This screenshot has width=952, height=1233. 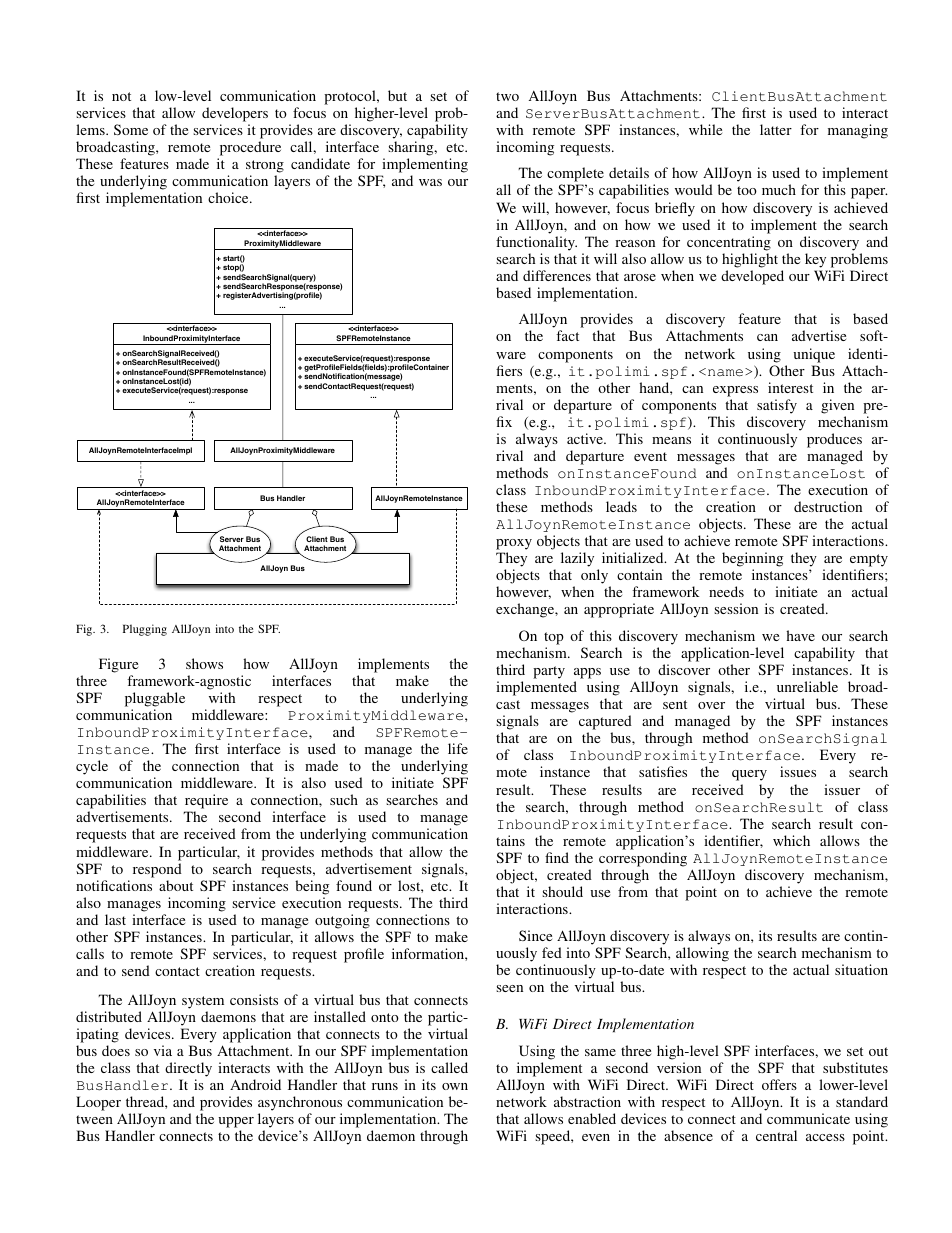 I want to click on active, so click(x=586, y=438).
